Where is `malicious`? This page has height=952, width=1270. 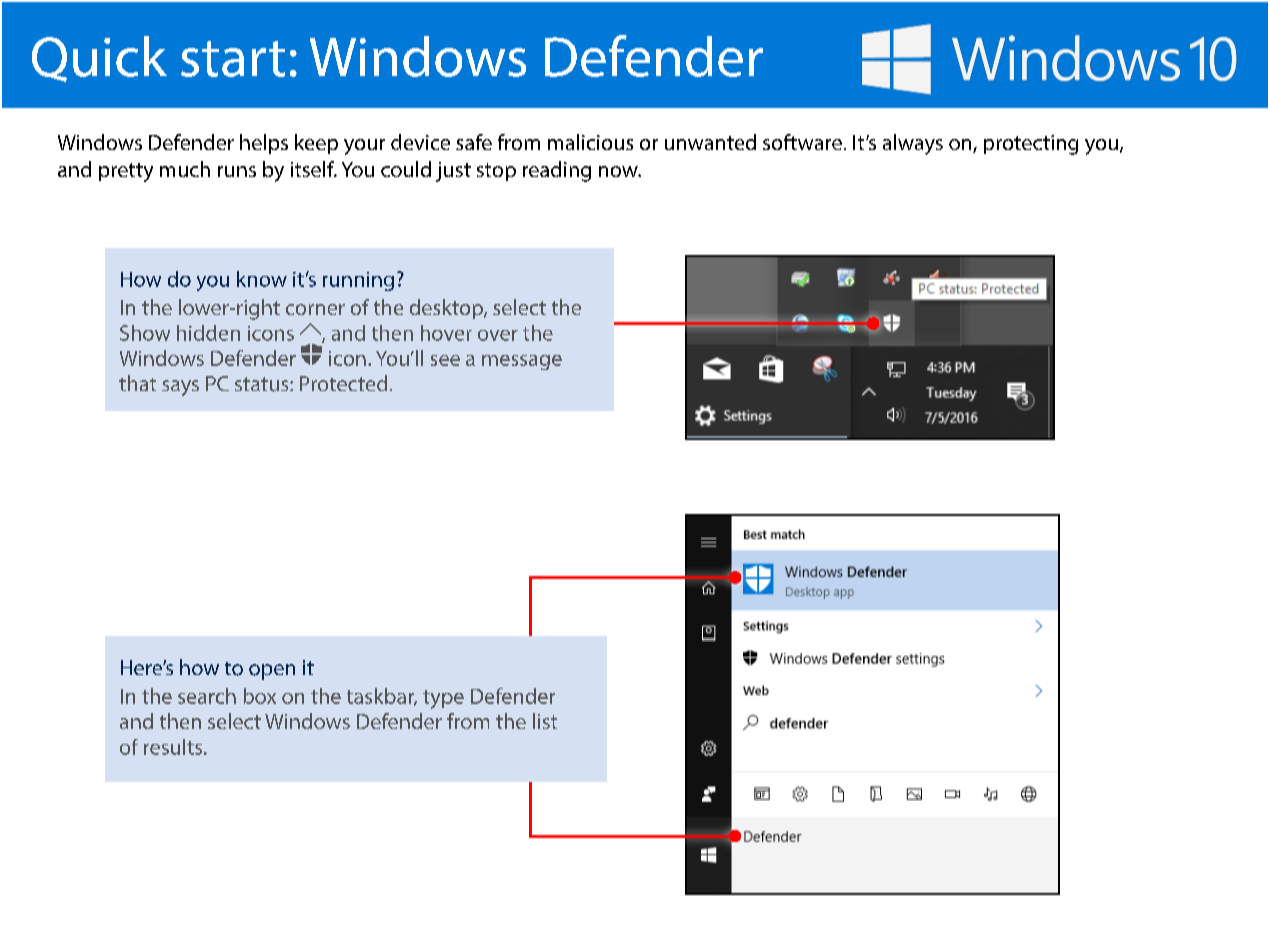
malicious is located at coordinates (590, 142).
